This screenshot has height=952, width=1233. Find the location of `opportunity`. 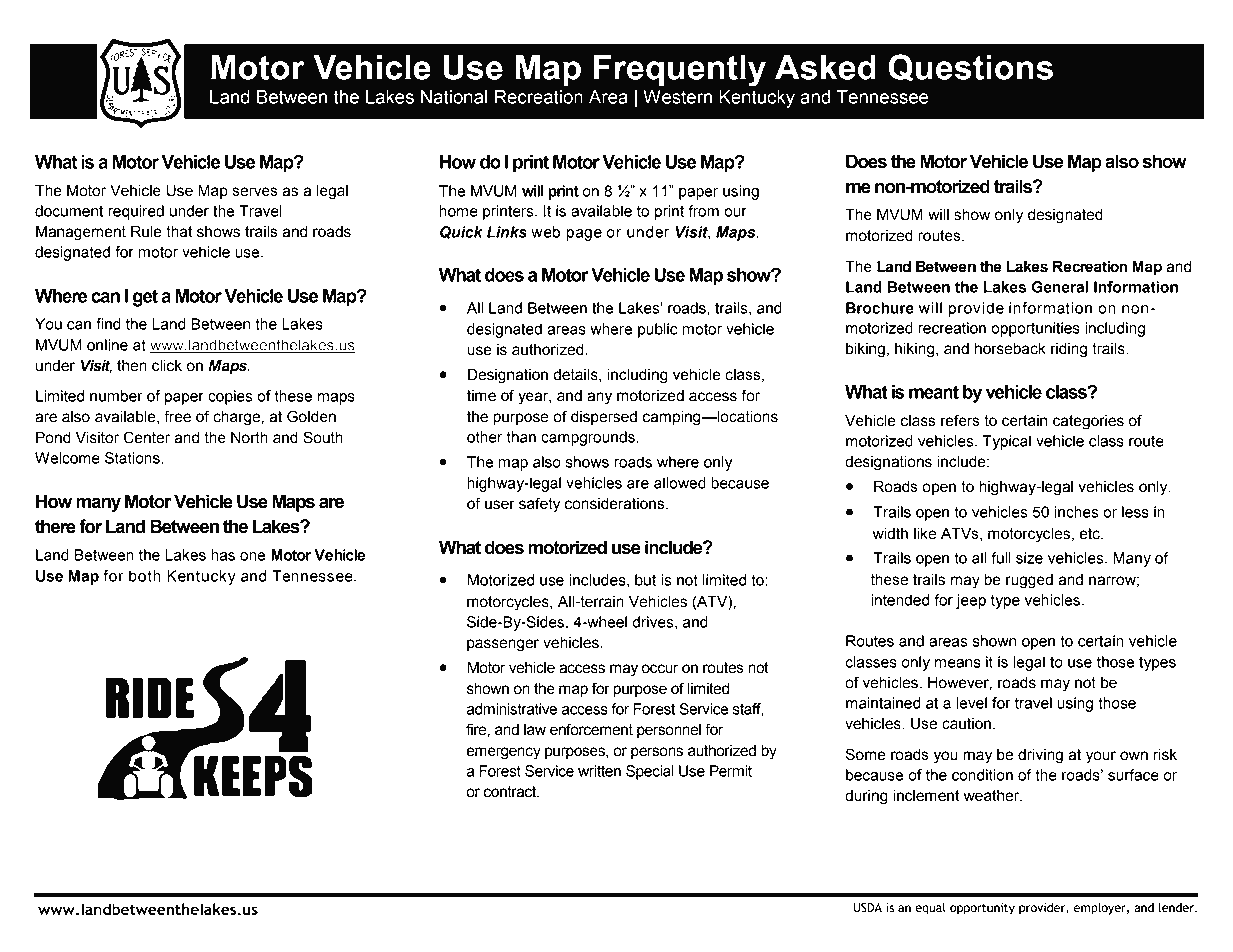

opportunity is located at coordinates (982, 909).
